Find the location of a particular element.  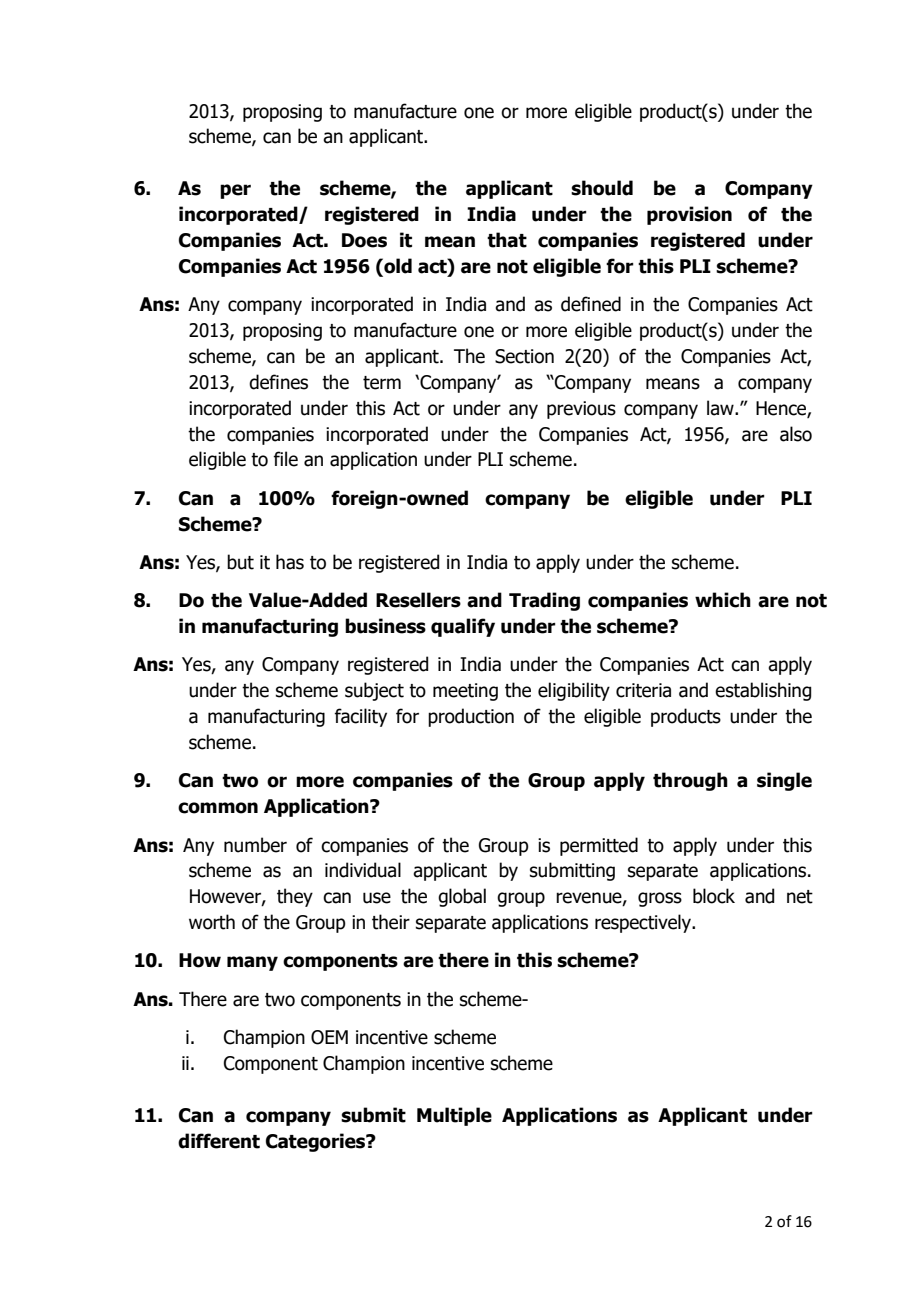

permitted is located at coordinates (599, 846).
